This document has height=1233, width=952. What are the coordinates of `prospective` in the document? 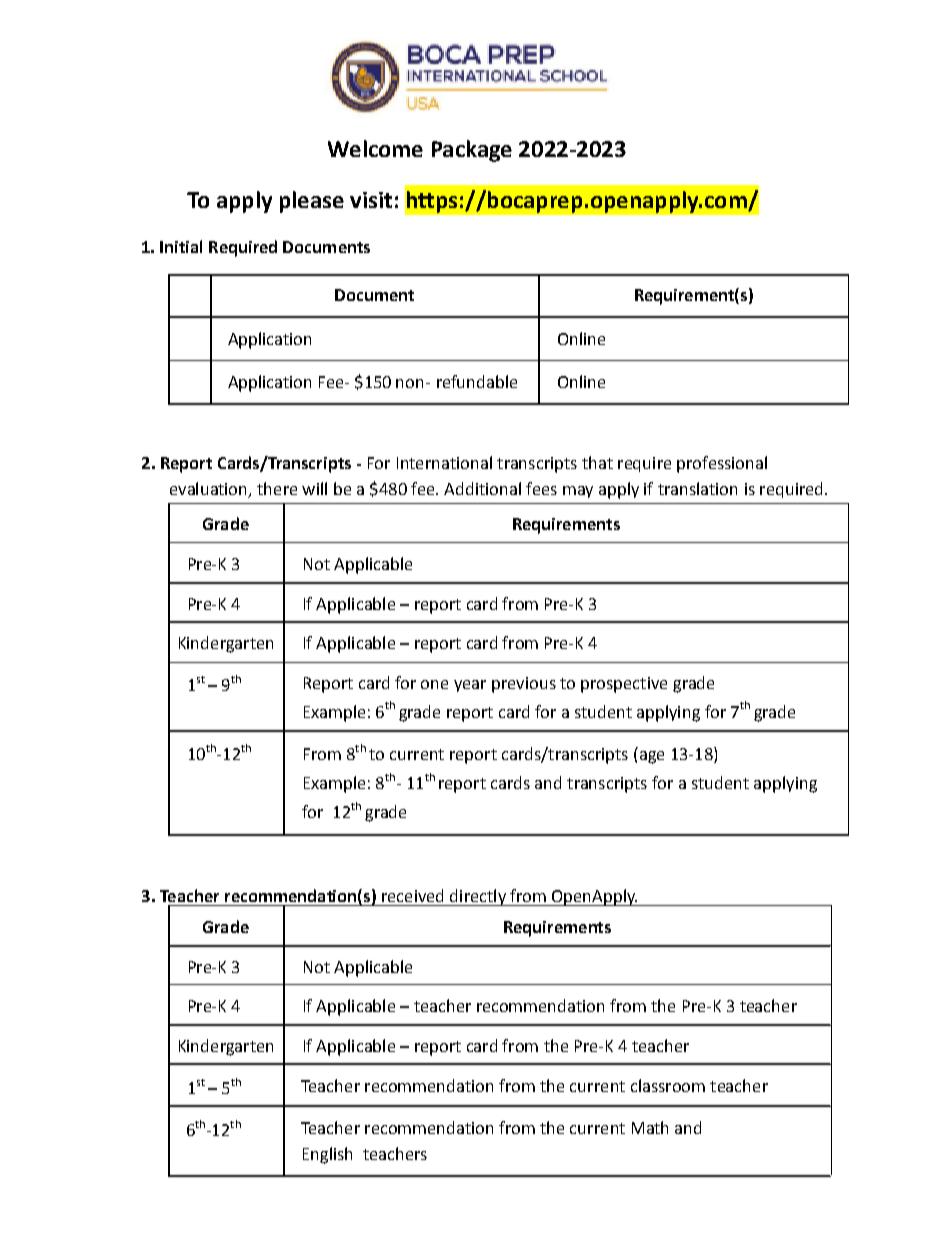 It's located at (624, 685).
